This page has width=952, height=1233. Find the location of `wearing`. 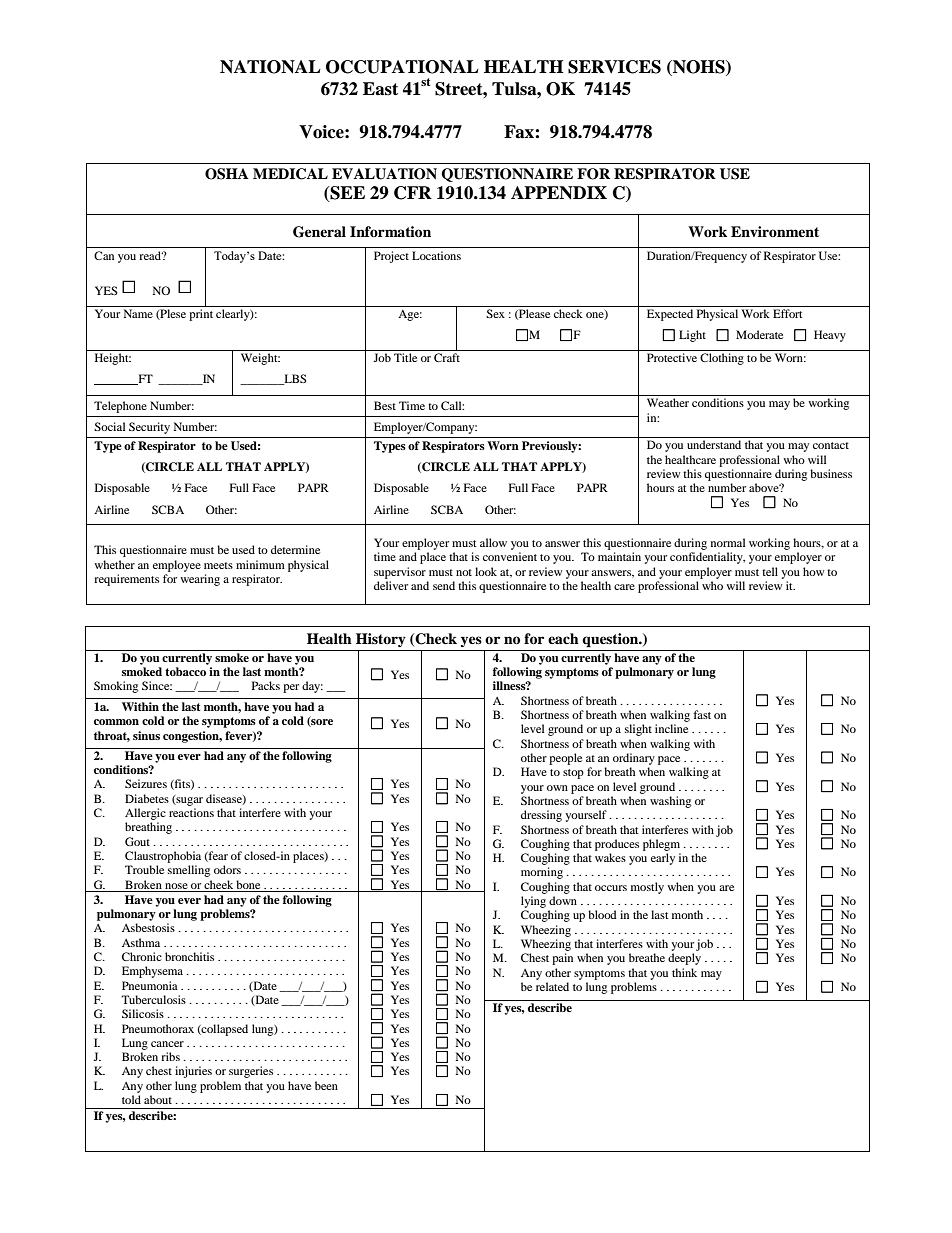

wearing is located at coordinates (200, 580).
